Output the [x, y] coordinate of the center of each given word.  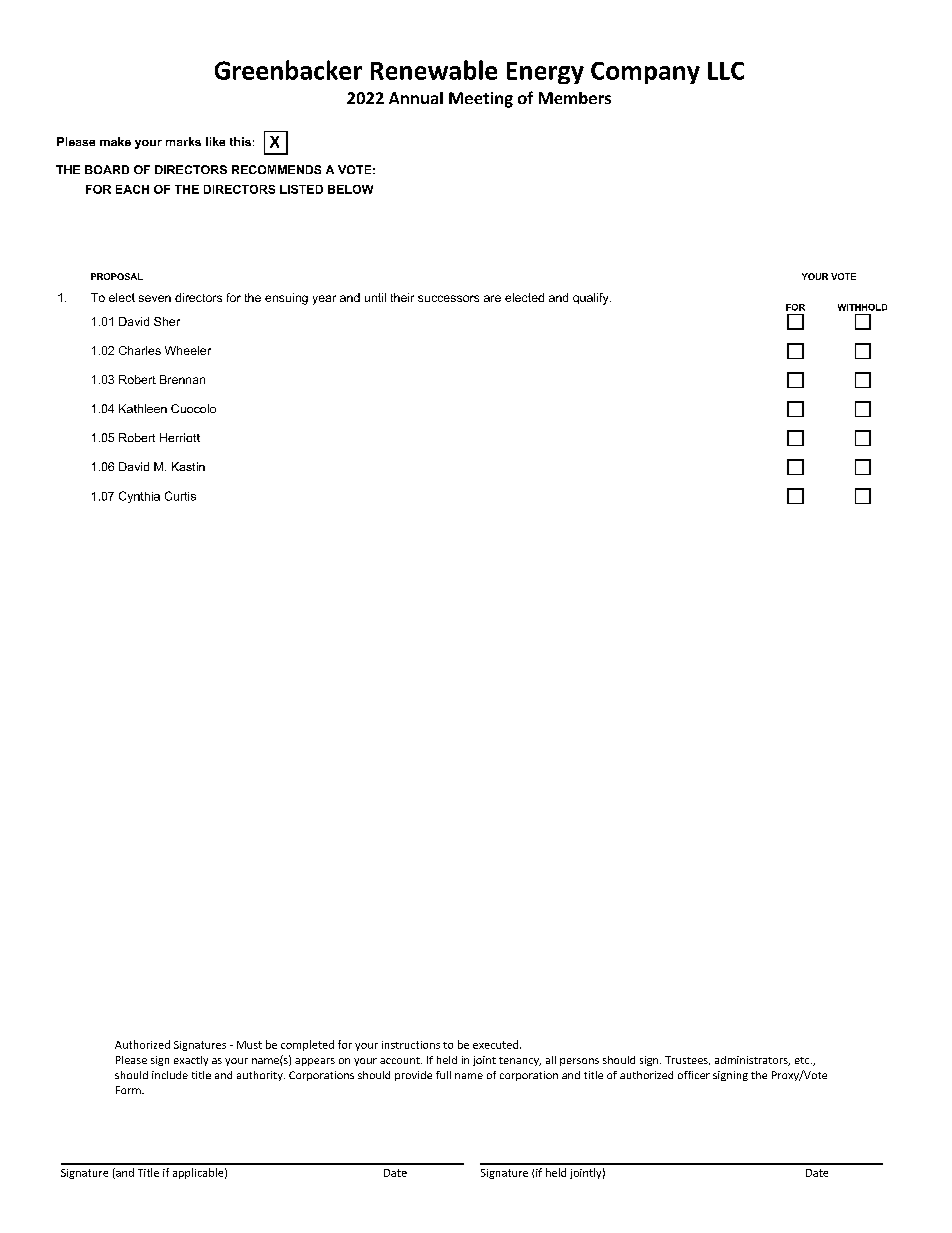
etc [803, 1060]
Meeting [481, 100]
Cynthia [139, 497]
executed [495, 1044]
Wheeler [188, 350]
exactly [191, 1061]
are [492, 298]
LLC [726, 71]
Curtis [180, 496]
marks [183, 141]
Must [249, 1045]
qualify [592, 299]
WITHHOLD [862, 307]
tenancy [520, 1061]
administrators [752, 1061]
